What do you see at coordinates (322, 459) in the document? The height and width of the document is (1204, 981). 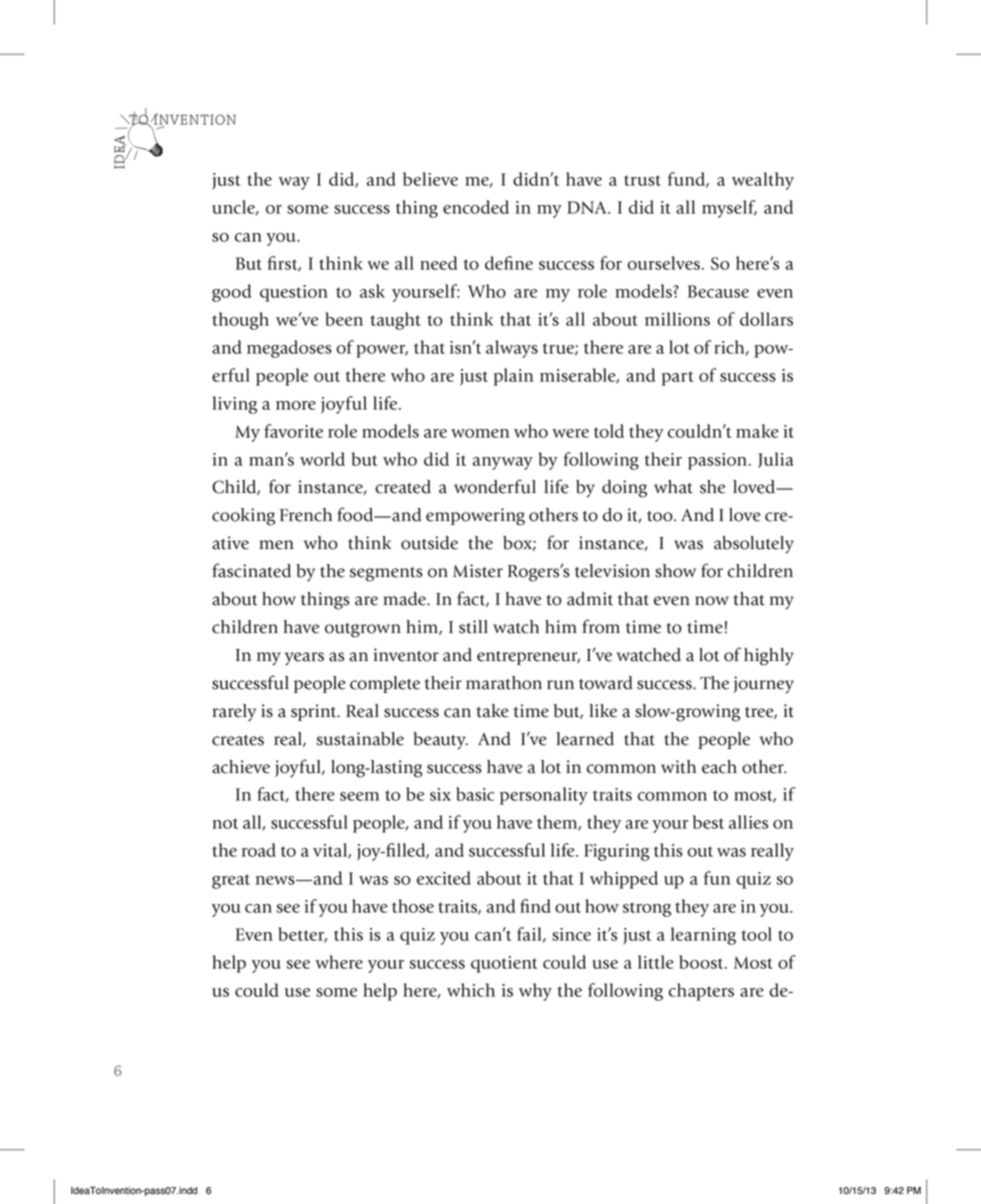 I see `world` at bounding box center [322, 459].
